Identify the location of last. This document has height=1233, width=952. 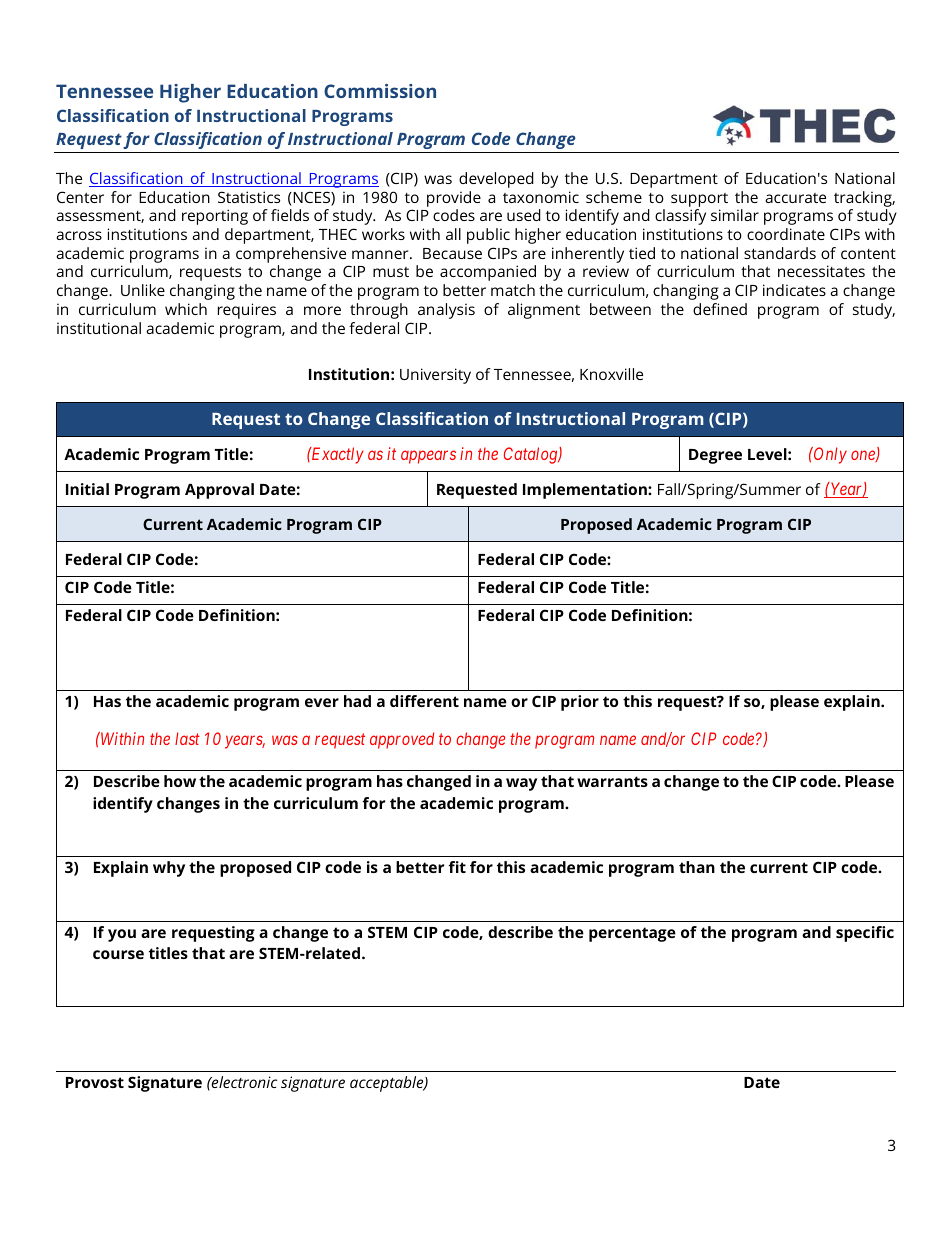
(187, 738).
